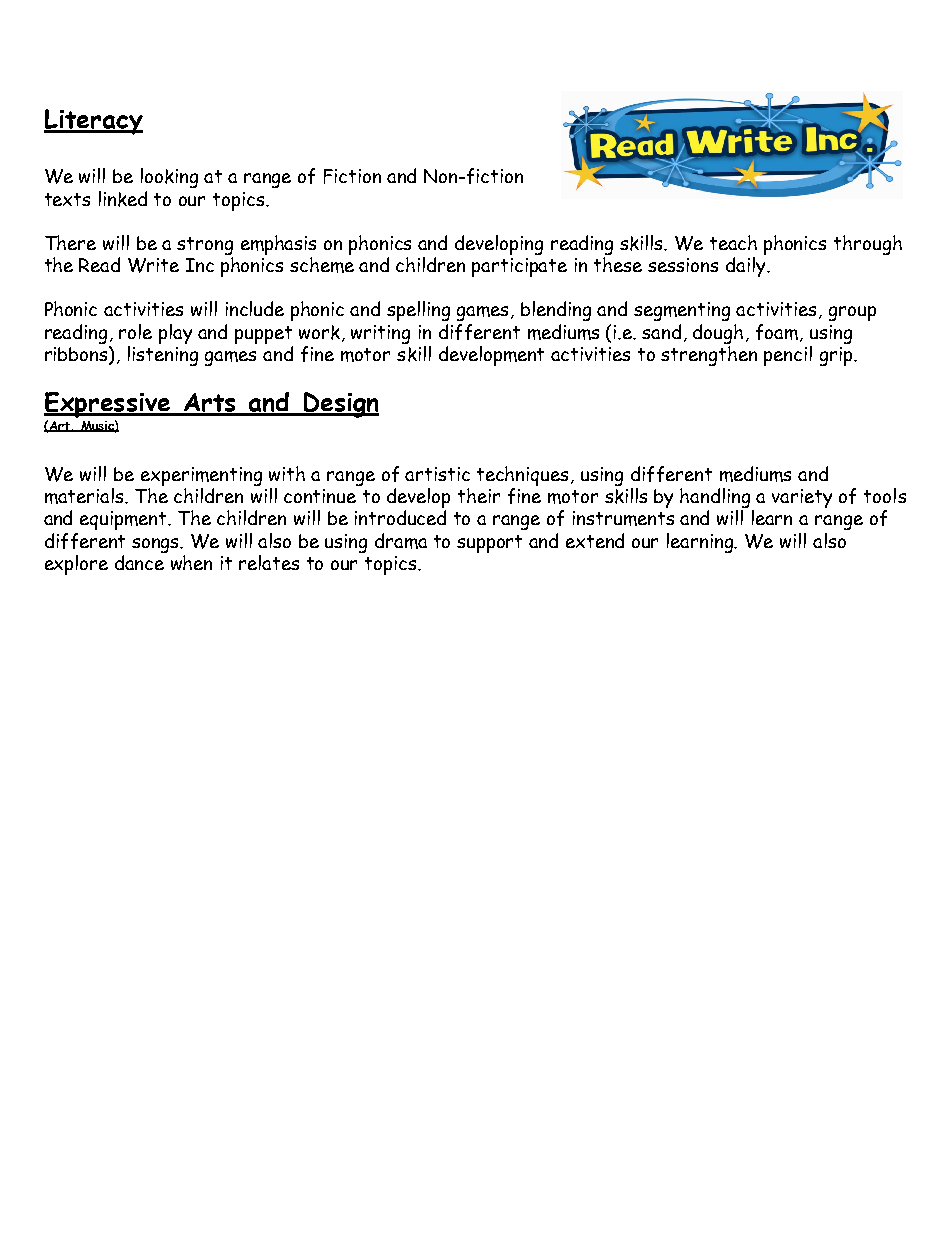 This page has height=1233, width=952. What do you see at coordinates (175, 334) in the page?
I see `play` at bounding box center [175, 334].
